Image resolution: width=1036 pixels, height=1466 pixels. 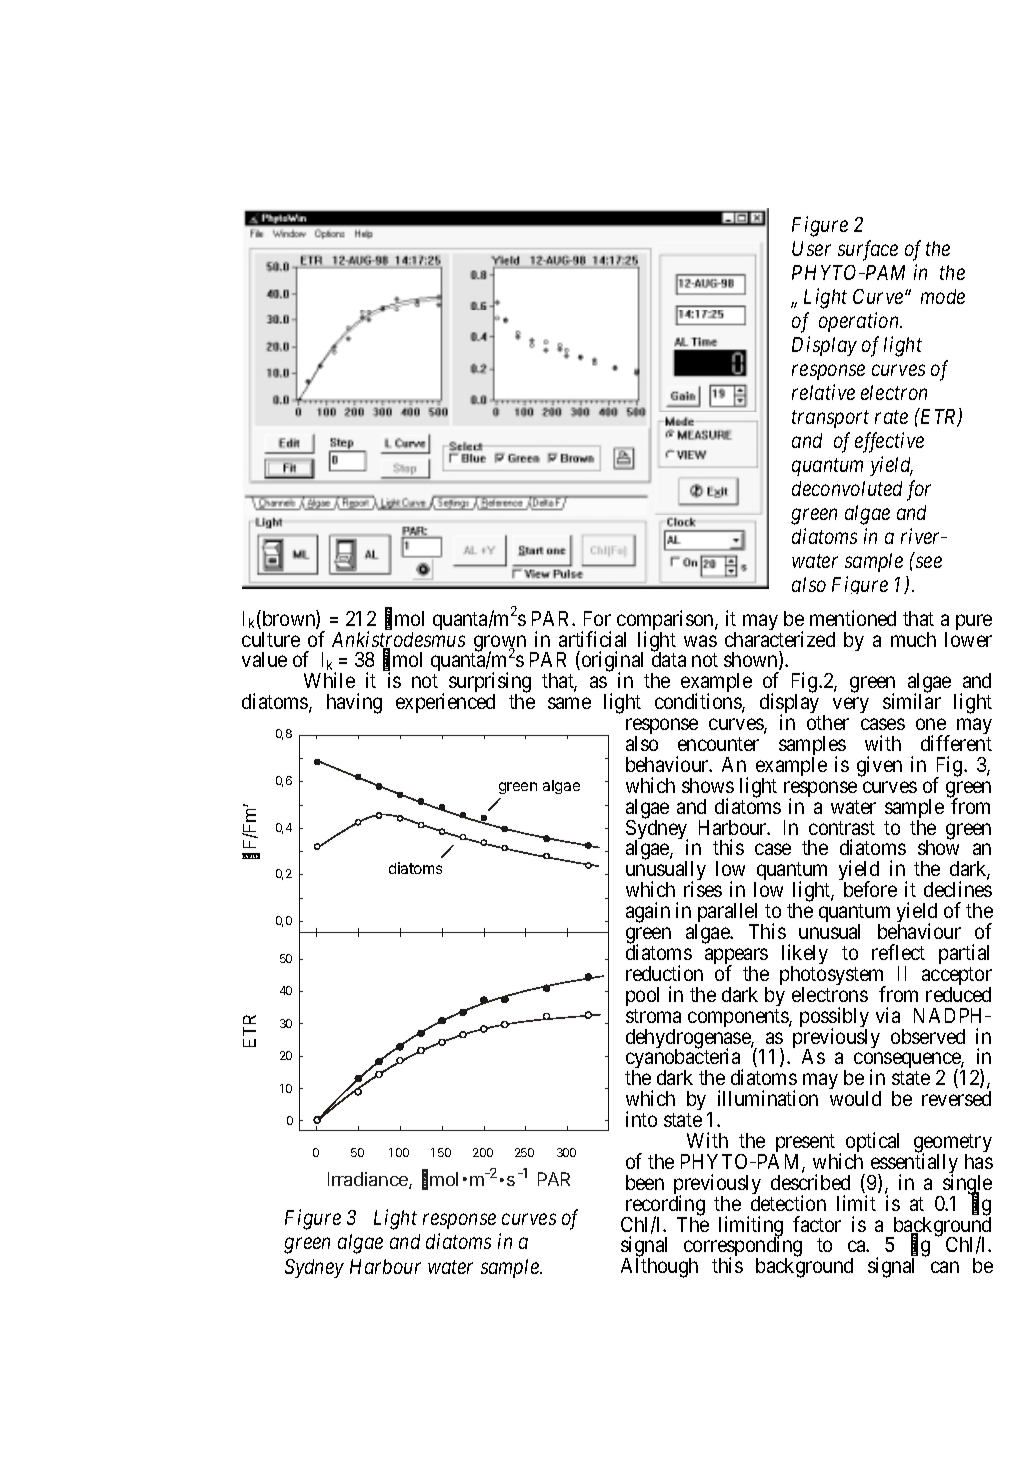 What do you see at coordinates (879, 766) in the image?
I see `given` at bounding box center [879, 766].
